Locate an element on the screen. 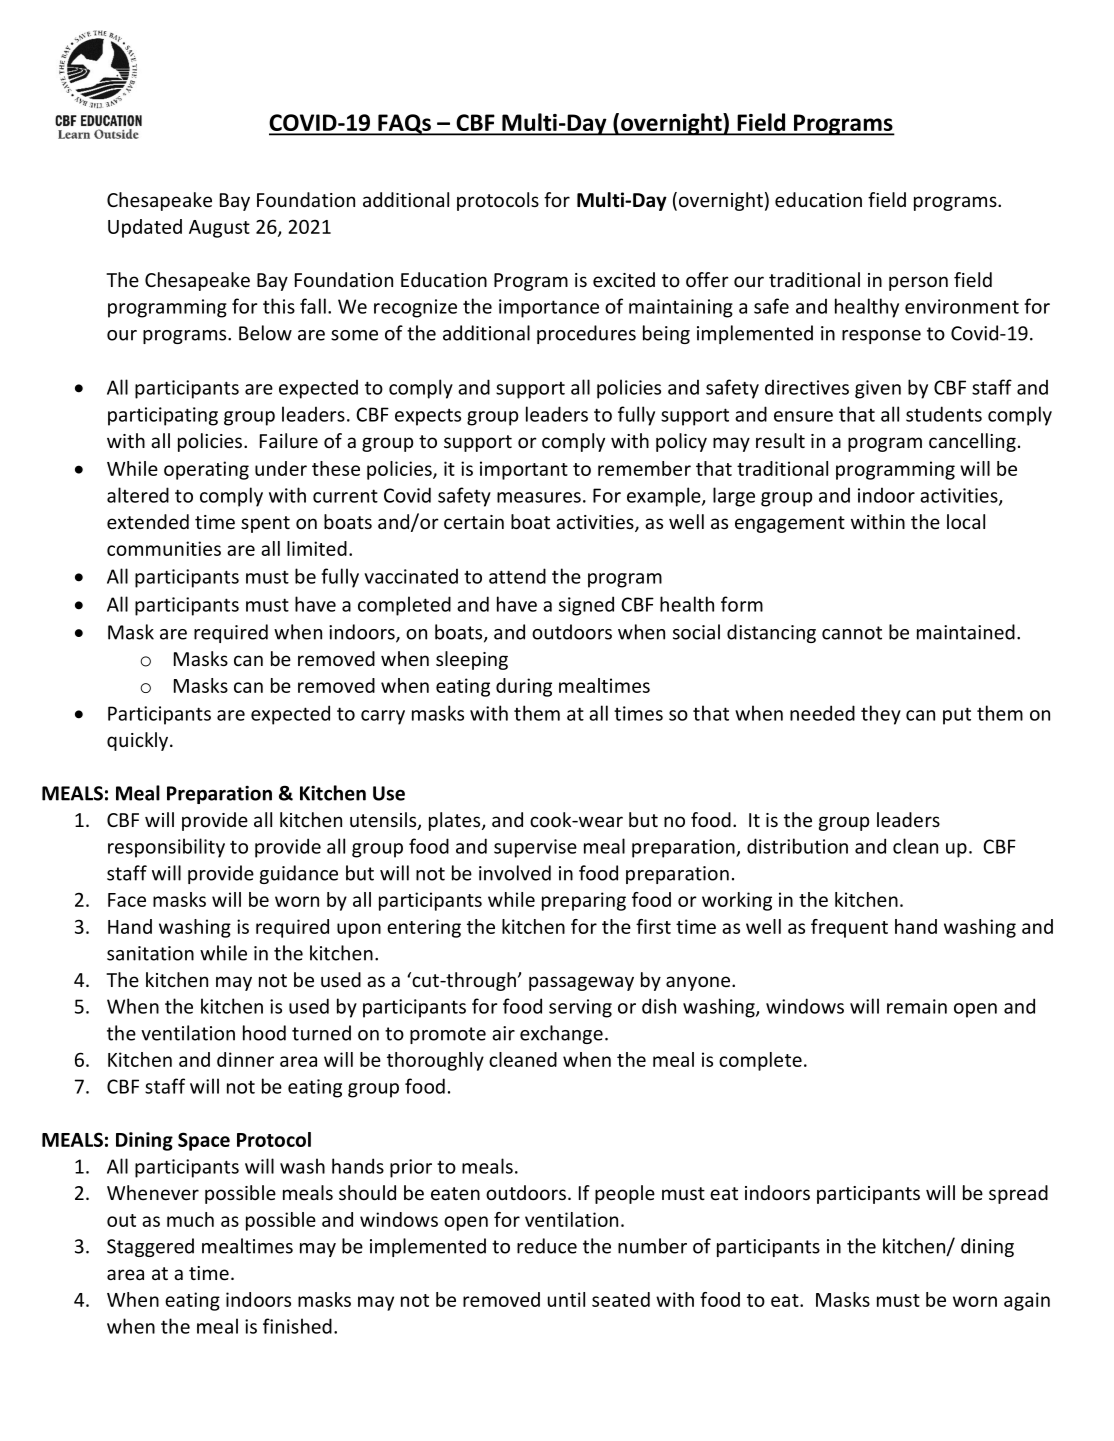 The width and height of the screenshot is (1114, 1441). person is located at coordinates (918, 283).
